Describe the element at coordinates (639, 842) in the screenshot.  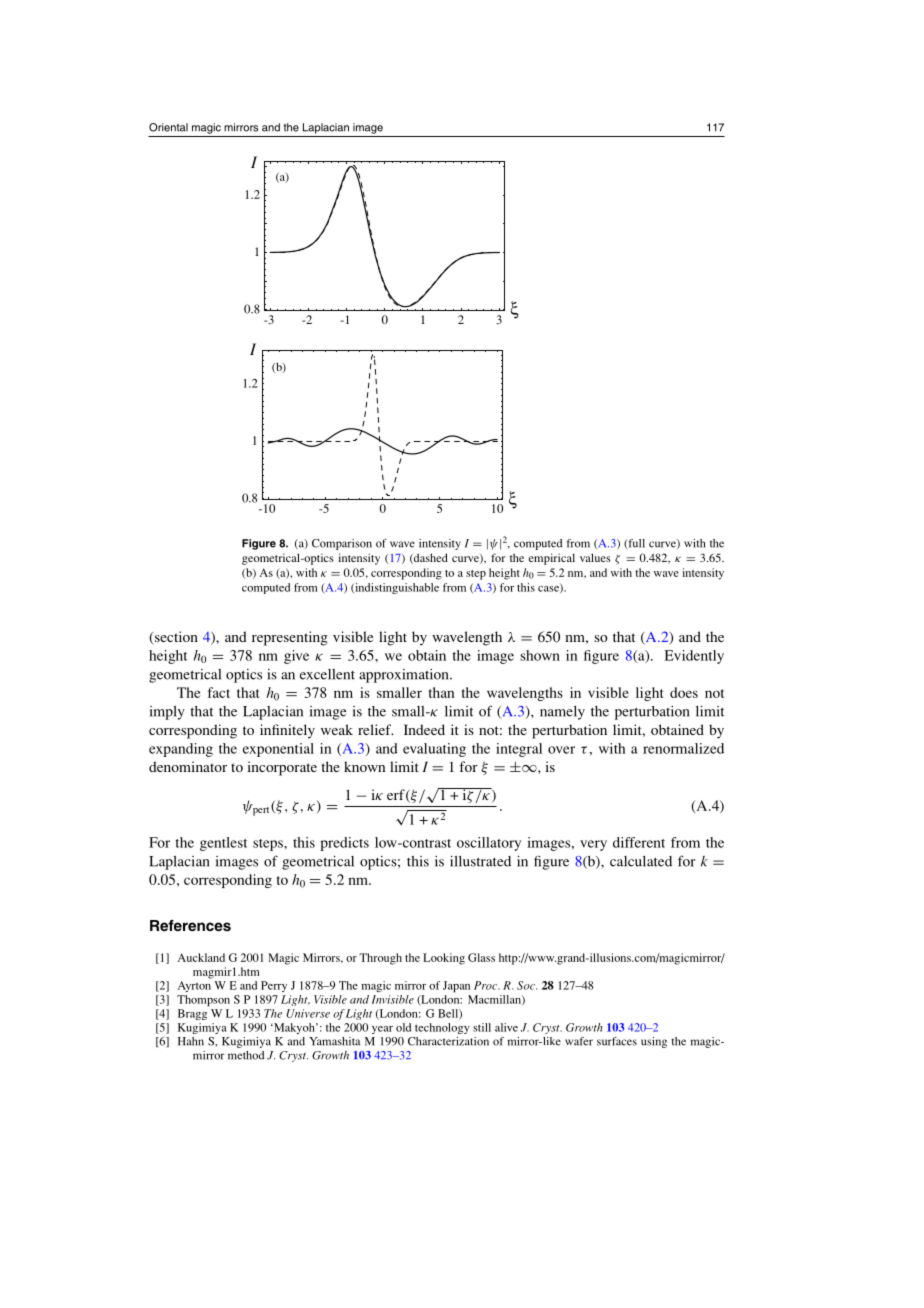
I see `different` at that location.
